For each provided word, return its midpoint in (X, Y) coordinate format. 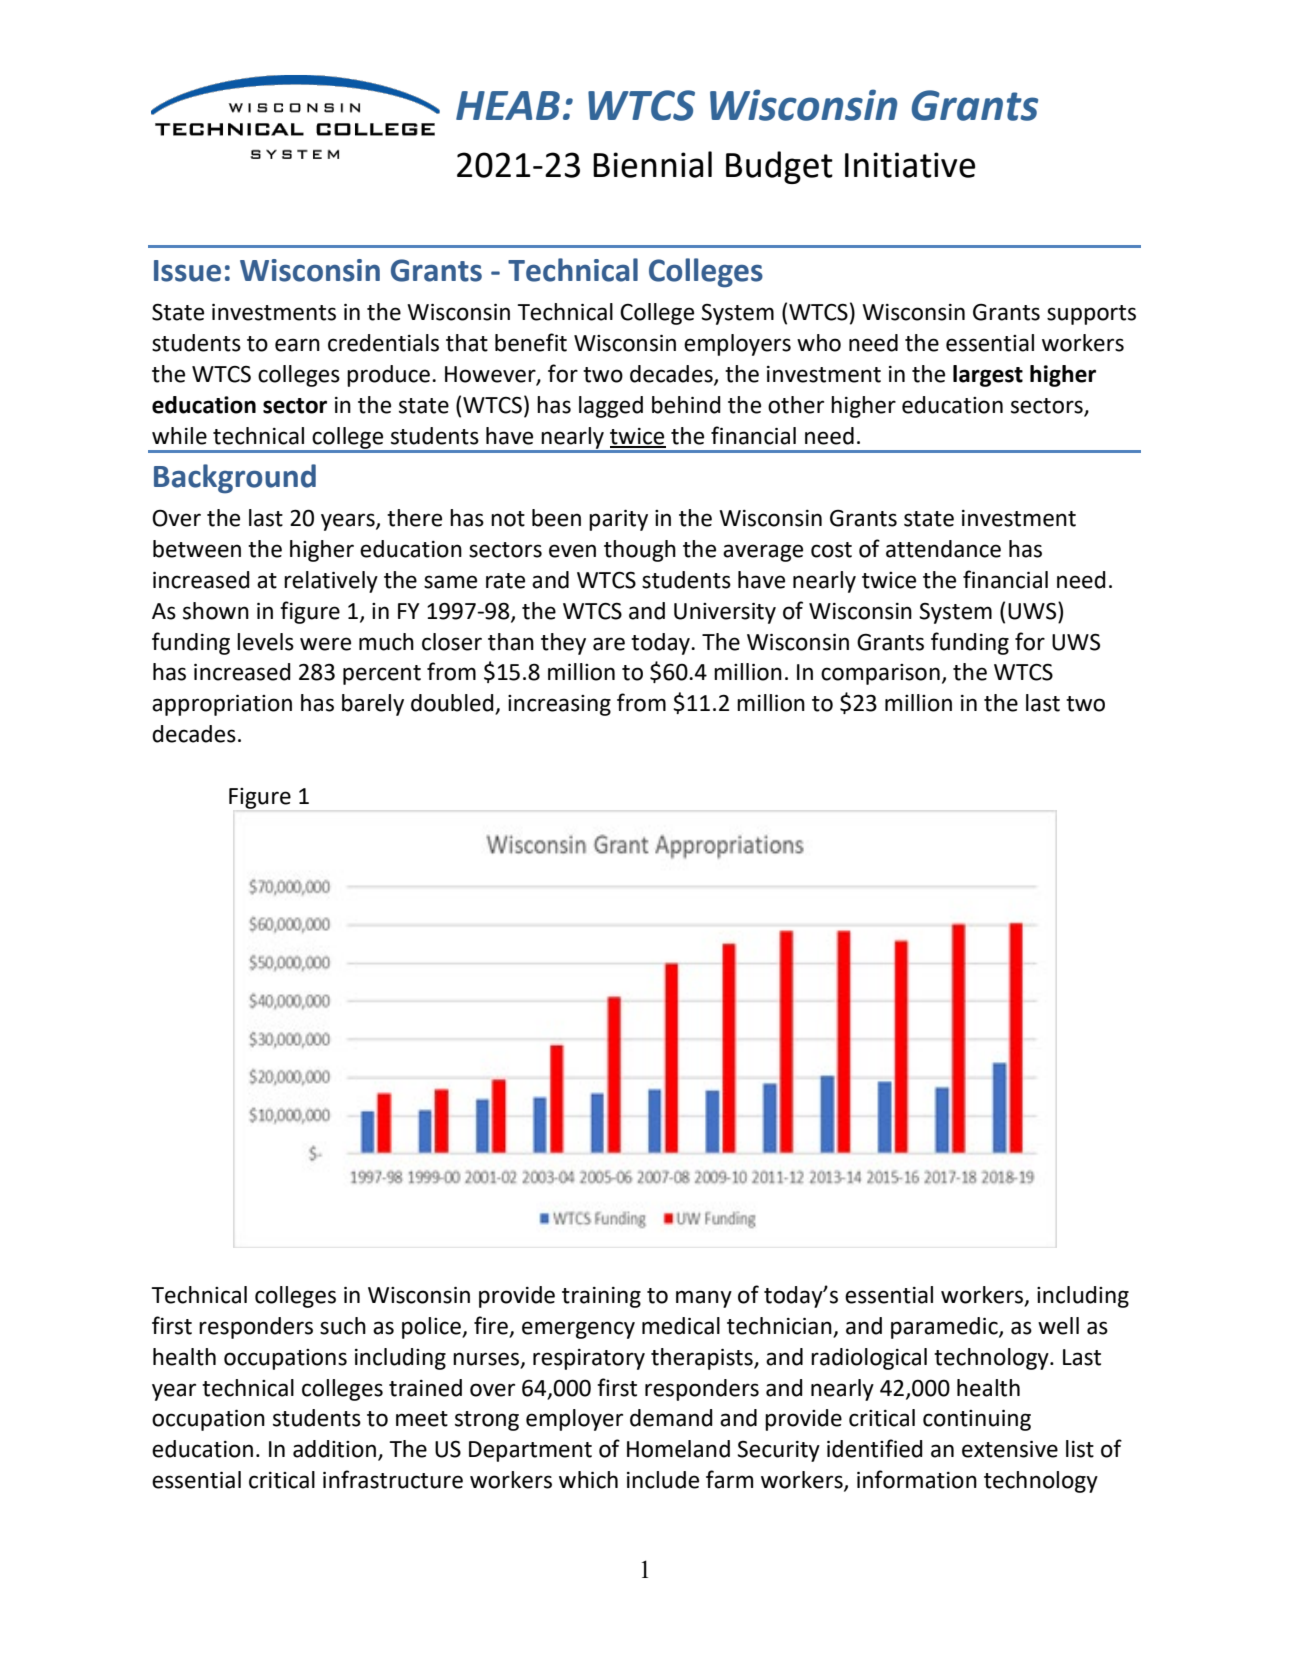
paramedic (945, 1328)
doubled (453, 704)
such (343, 1326)
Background (235, 479)
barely (373, 705)
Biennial (652, 164)
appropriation (222, 705)
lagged (611, 407)
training (601, 1297)
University (725, 613)
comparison (880, 674)
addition (334, 1449)
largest (988, 376)
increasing (559, 705)
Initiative (910, 165)
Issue (187, 271)
